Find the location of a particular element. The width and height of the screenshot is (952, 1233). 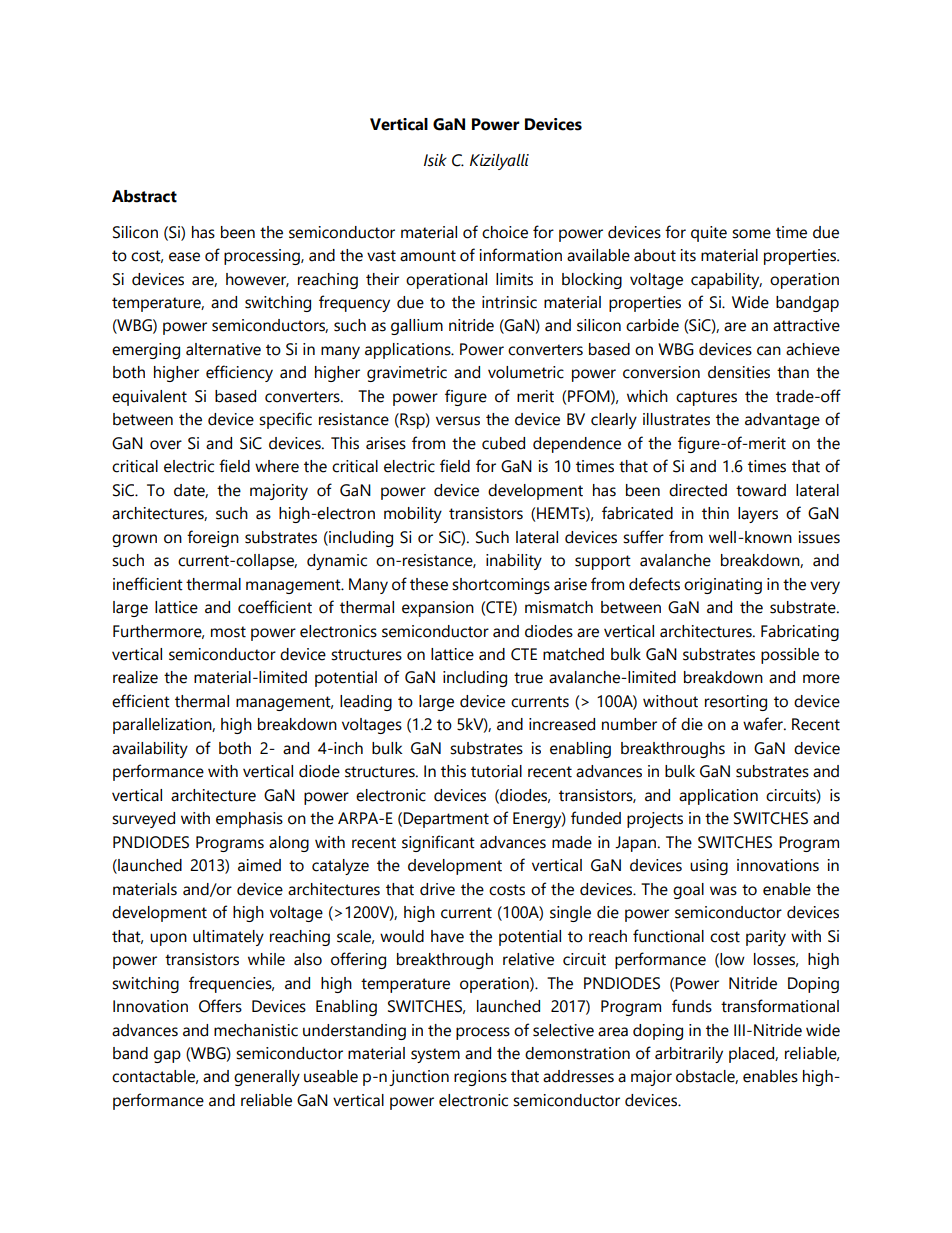

possible is located at coordinates (790, 656).
